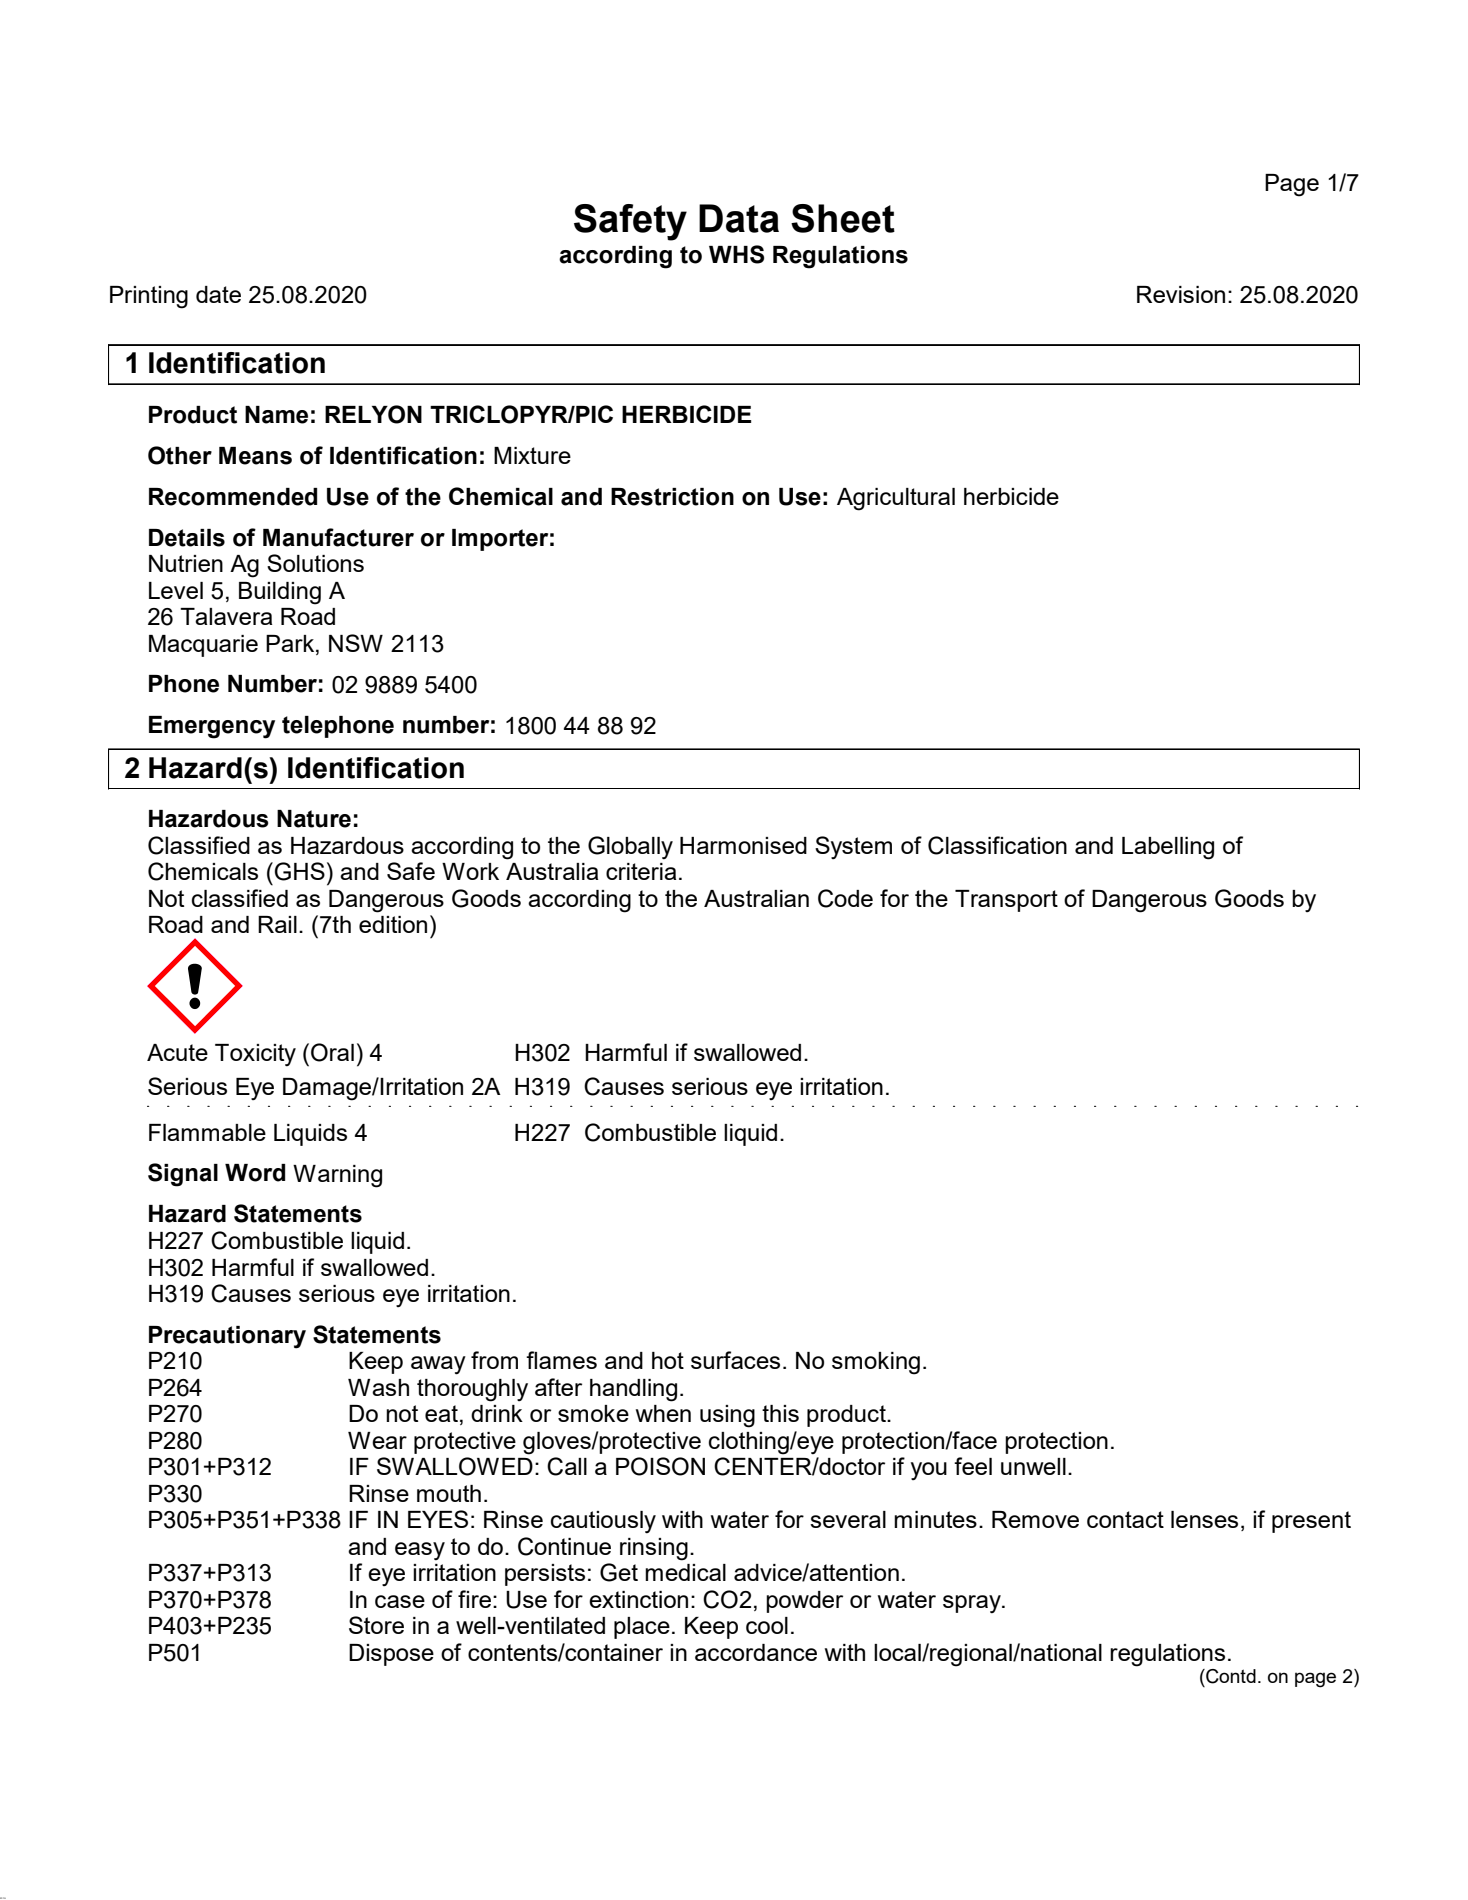 The image size is (1468, 1900). Describe the element at coordinates (1006, 901) in the screenshot. I see `Transport` at that location.
